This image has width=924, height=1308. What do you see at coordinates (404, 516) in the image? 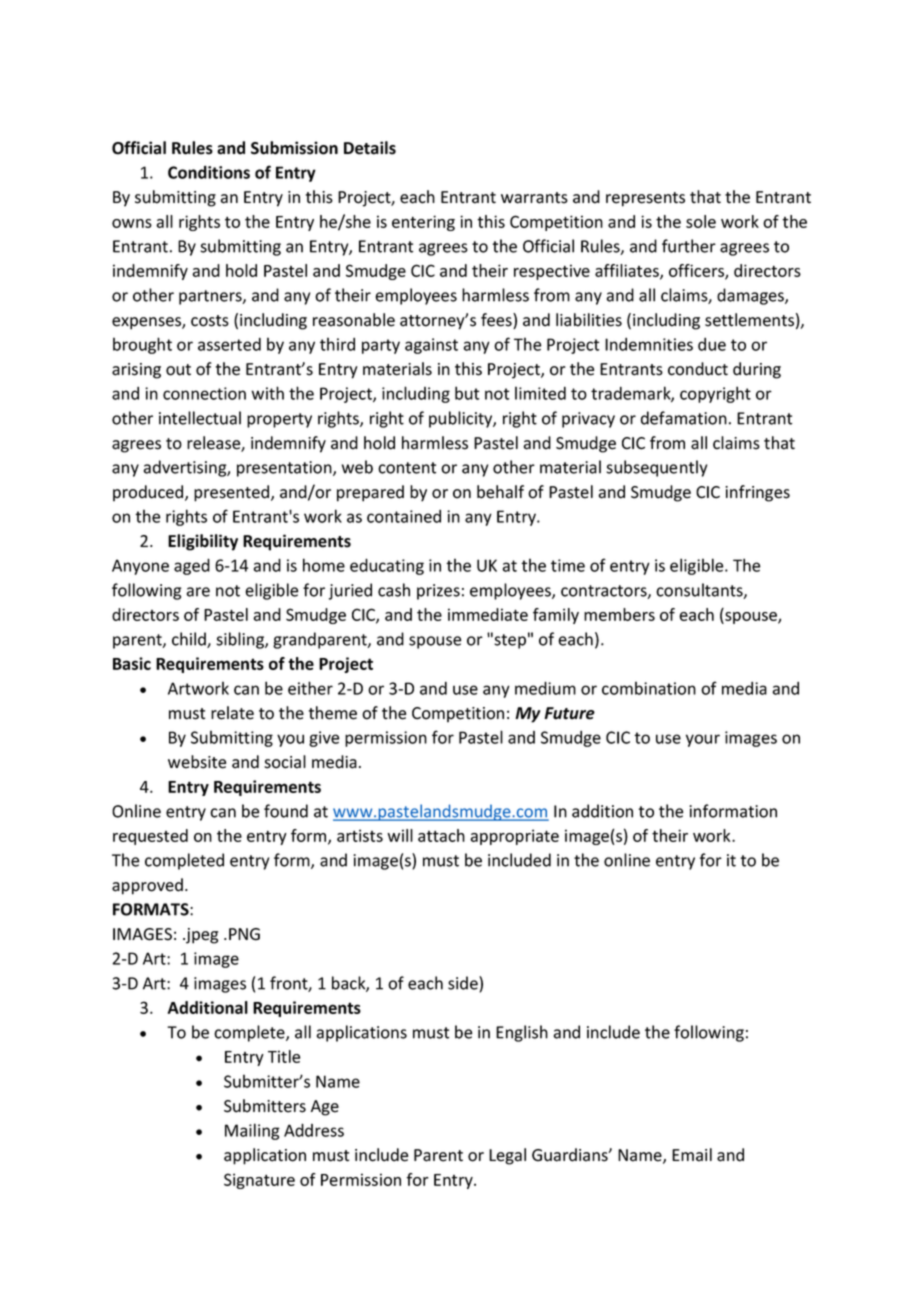
I see `contained` at bounding box center [404, 516].
